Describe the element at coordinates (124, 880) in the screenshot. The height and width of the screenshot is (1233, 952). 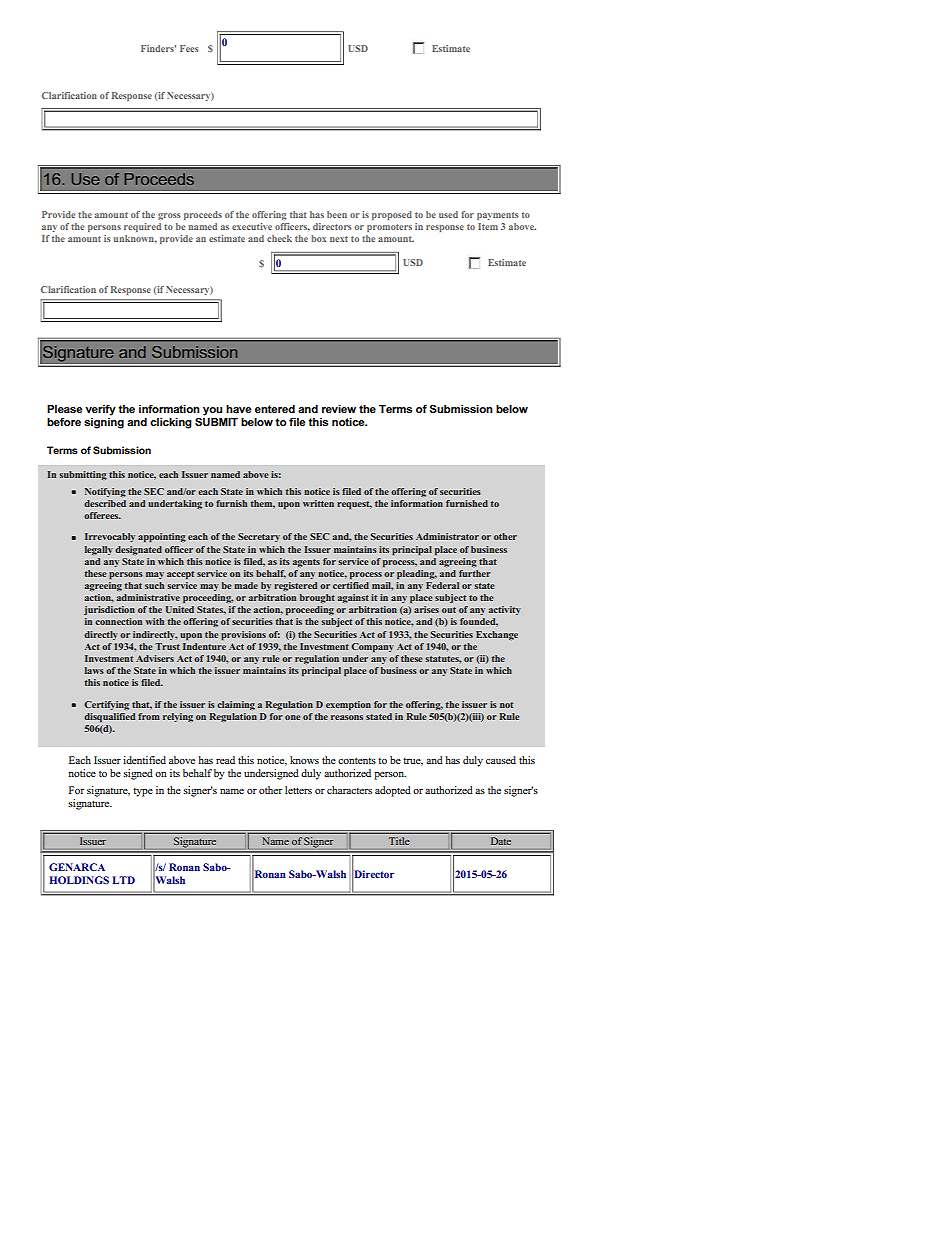
I see `LTD` at that location.
